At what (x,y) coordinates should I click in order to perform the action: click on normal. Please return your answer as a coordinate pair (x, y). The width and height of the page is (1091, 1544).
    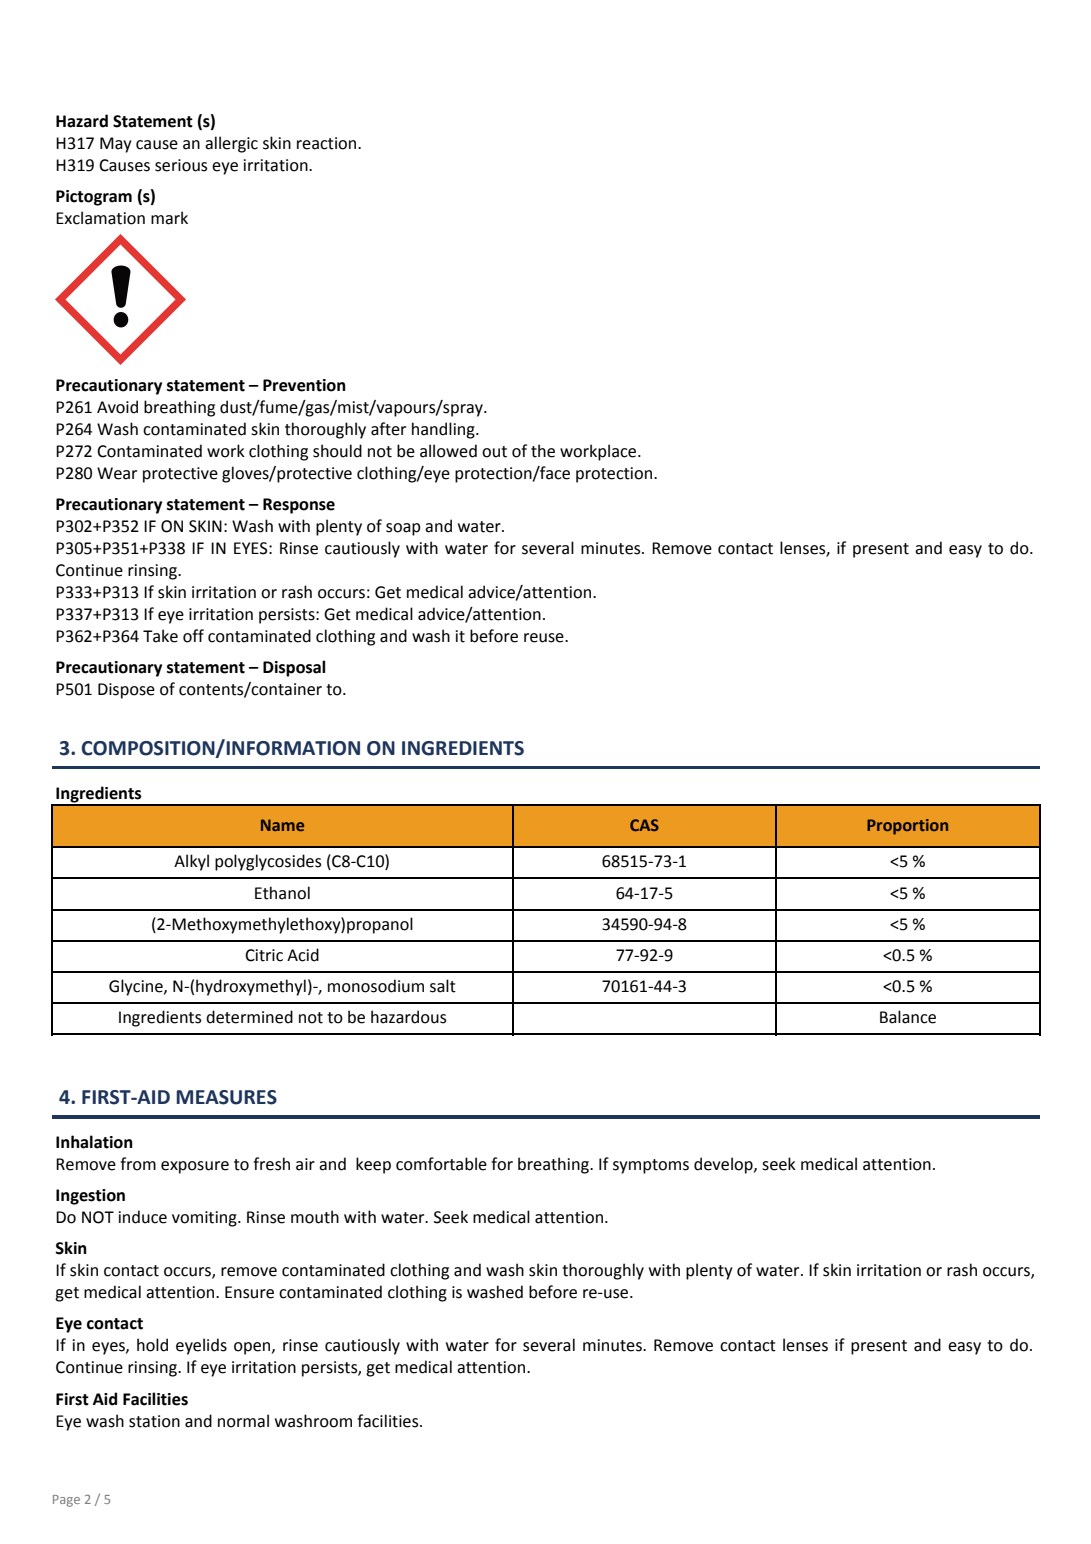
    Looking at the image, I should click on (243, 1421).
